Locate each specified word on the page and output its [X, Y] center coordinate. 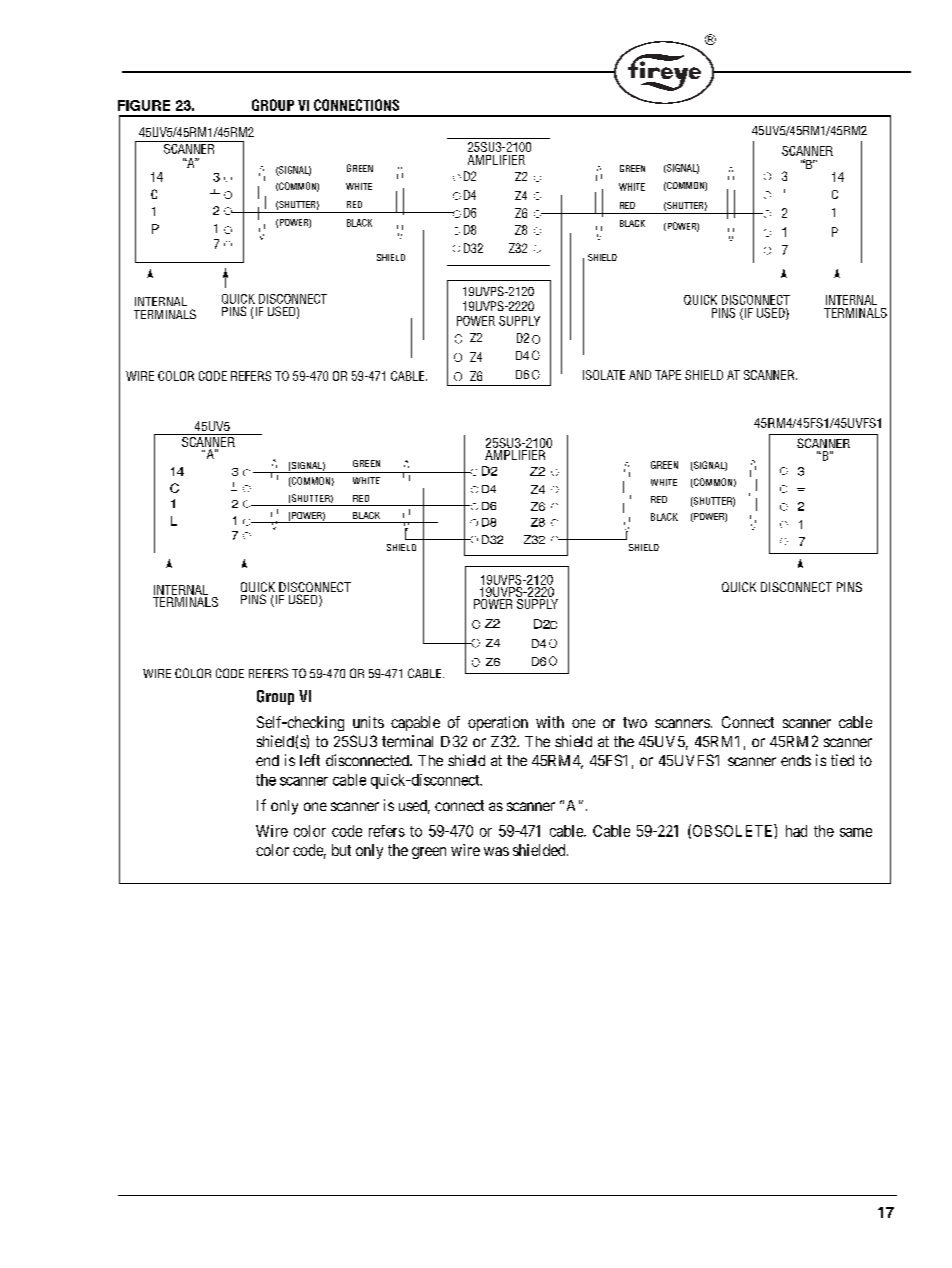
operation [498, 723]
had [796, 831]
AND [640, 375]
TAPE [668, 375]
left [310, 760]
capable [415, 723]
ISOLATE [604, 375]
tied [842, 760]
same [856, 832]
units [368, 722]
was [496, 851]
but [341, 850]
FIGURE [144, 105]
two [635, 722]
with [550, 722]
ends [796, 760]
